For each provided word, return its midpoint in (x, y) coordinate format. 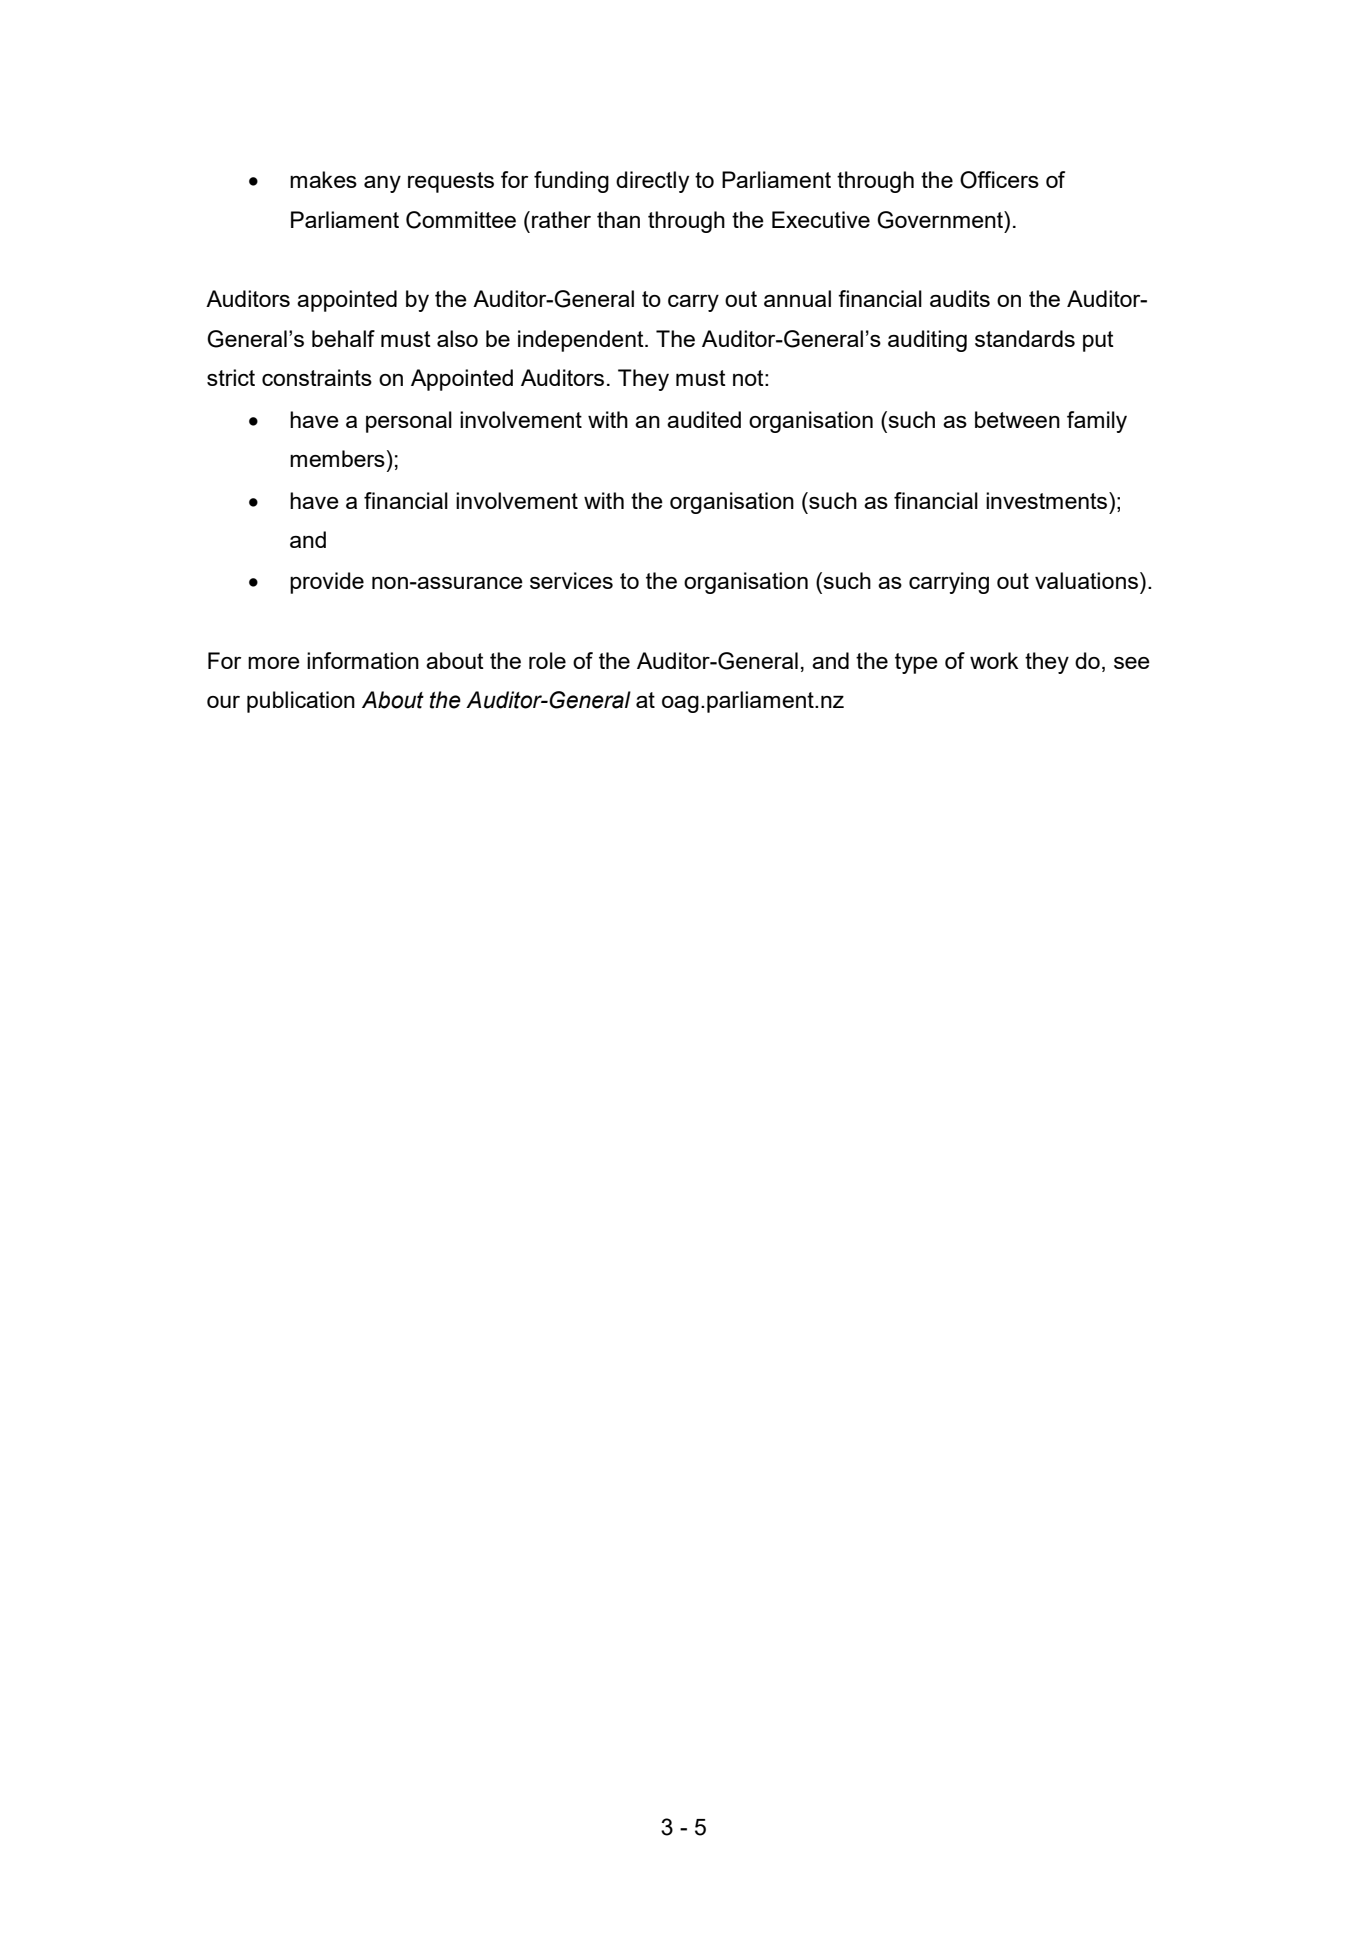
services (571, 580)
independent (582, 341)
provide (327, 583)
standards (1025, 338)
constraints (317, 377)
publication (301, 702)
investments (1046, 500)
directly (652, 182)
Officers (999, 180)
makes (323, 179)
